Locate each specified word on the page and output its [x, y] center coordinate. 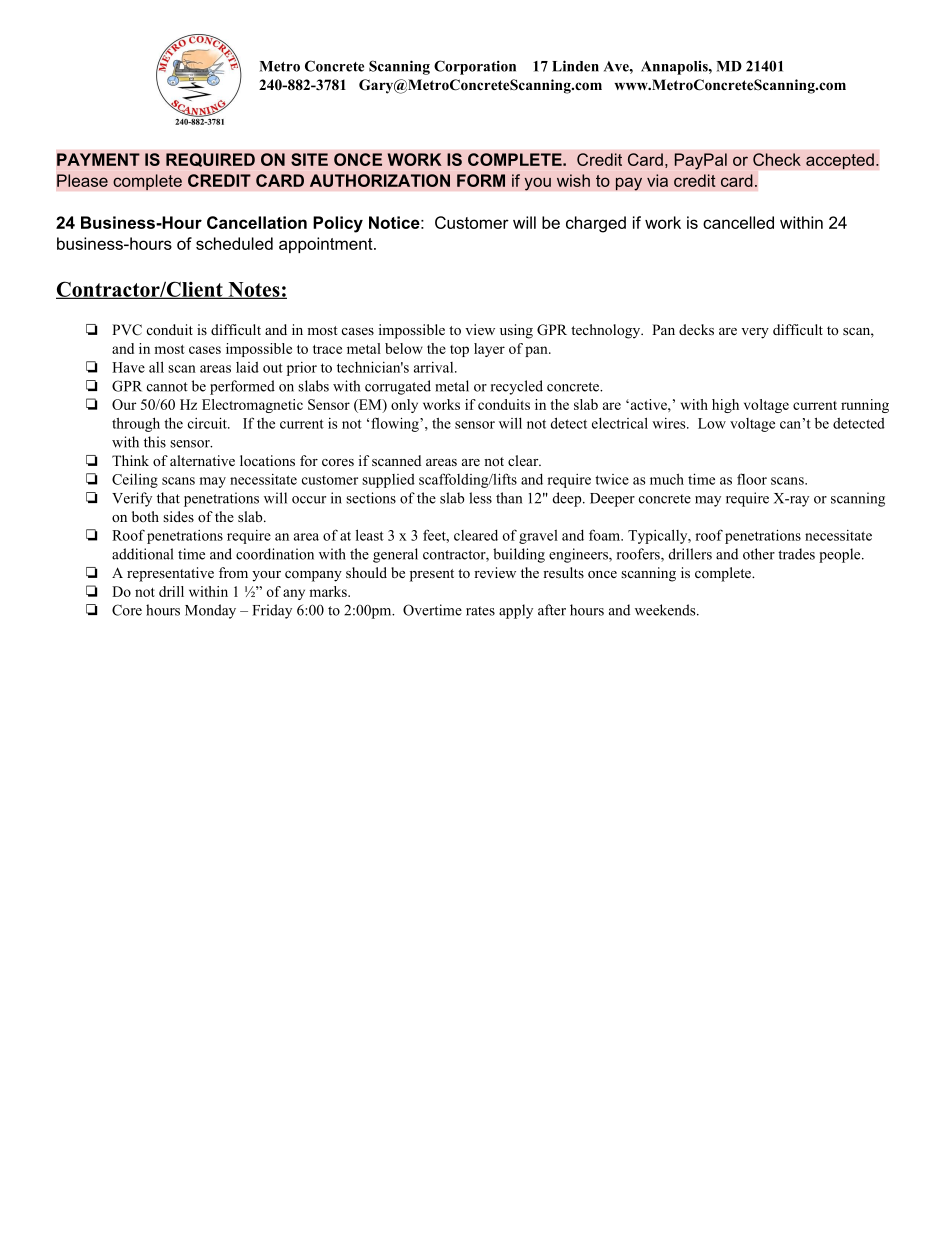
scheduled [234, 243]
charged [596, 224]
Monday [210, 611]
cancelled [738, 222]
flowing [396, 424]
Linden [575, 66]
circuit [208, 423]
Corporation [475, 67]
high [725, 406]
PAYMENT [98, 159]
